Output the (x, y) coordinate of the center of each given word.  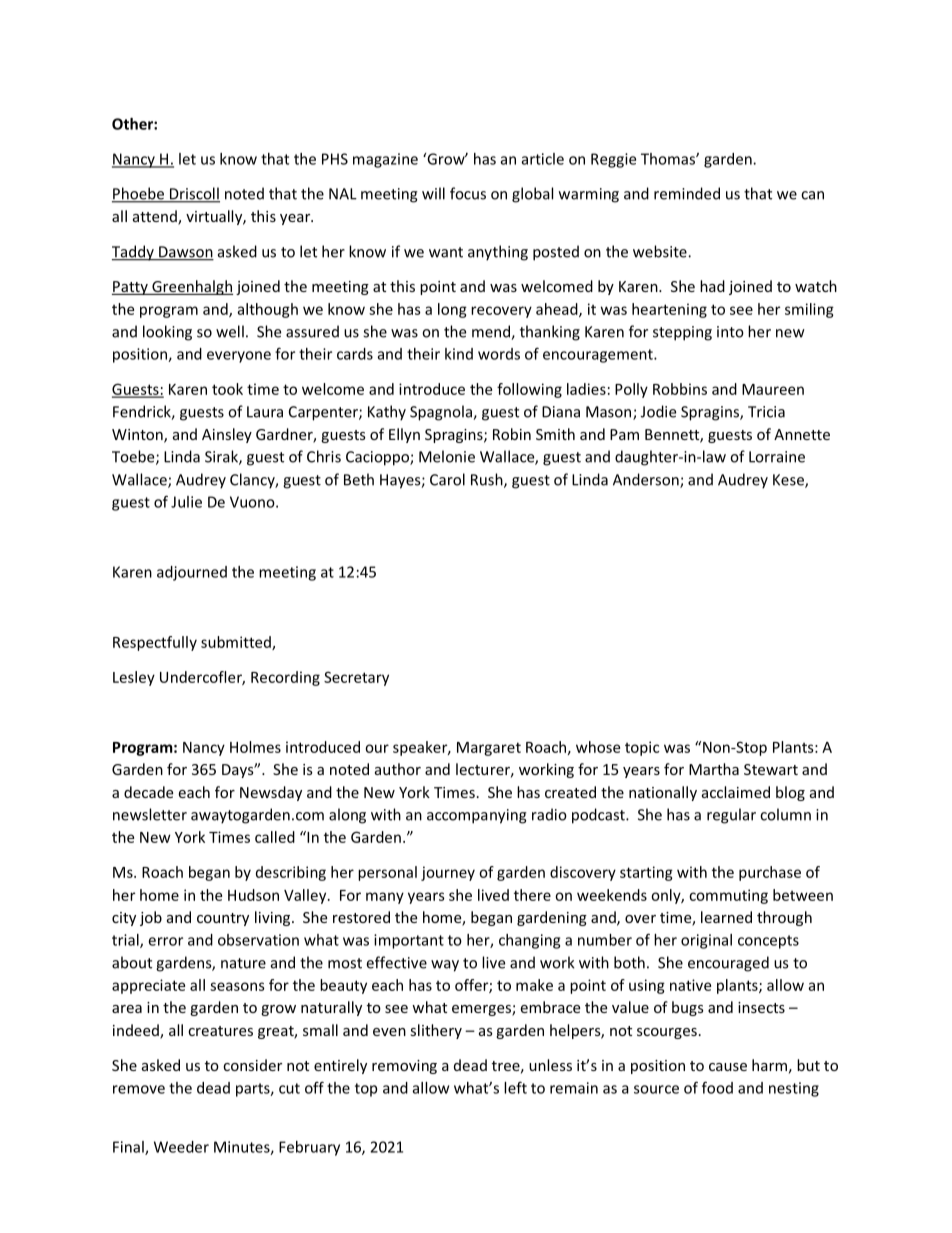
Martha (714, 769)
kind (459, 354)
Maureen (773, 389)
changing (529, 941)
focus (468, 193)
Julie (186, 502)
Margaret (489, 749)
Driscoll (194, 194)
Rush (488, 480)
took (227, 389)
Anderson (647, 480)
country (223, 919)
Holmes (255, 747)
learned (726, 917)
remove (139, 1089)
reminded (687, 193)
